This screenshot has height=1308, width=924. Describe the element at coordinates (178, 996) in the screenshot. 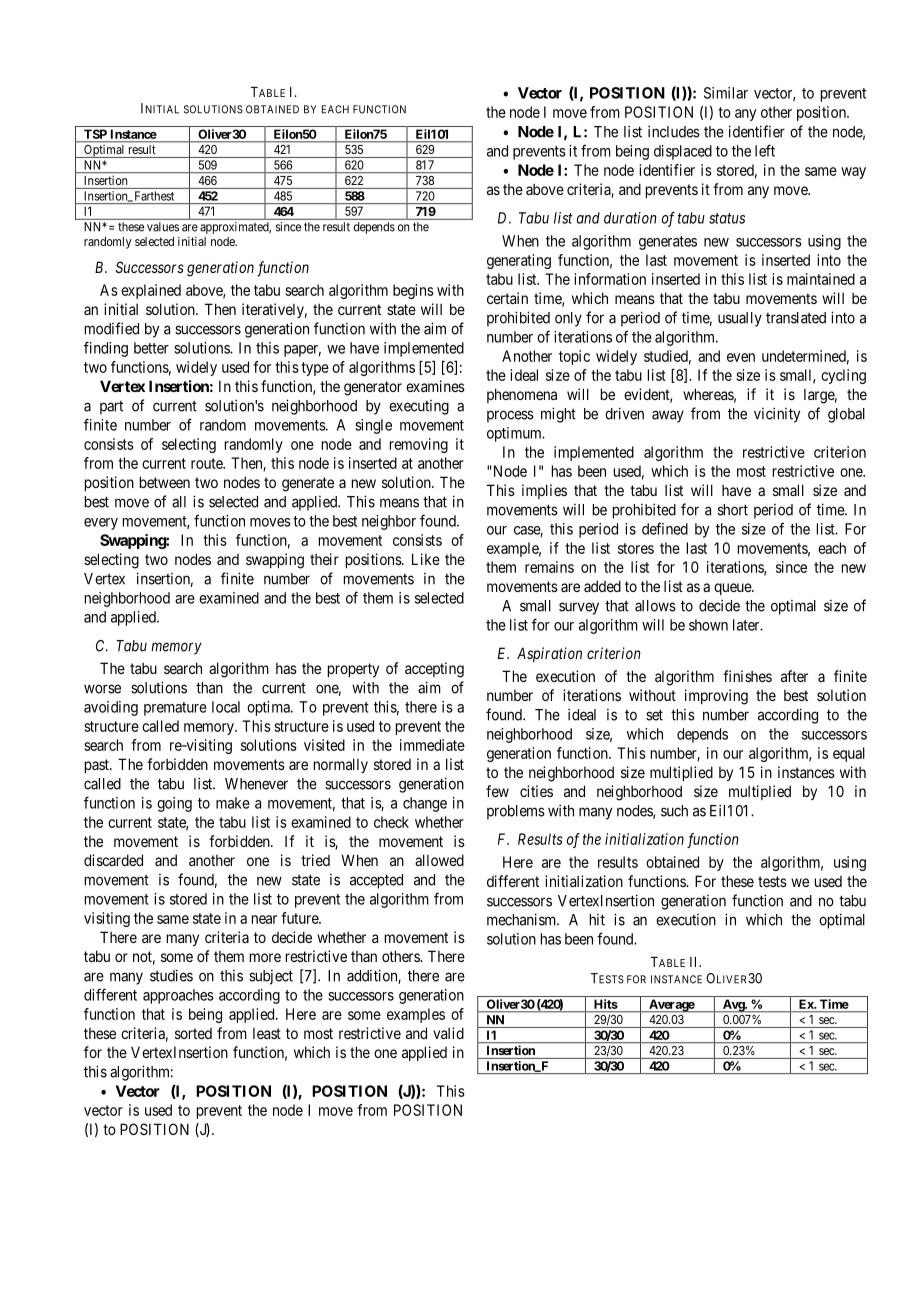

I see `approaches` at that location.
